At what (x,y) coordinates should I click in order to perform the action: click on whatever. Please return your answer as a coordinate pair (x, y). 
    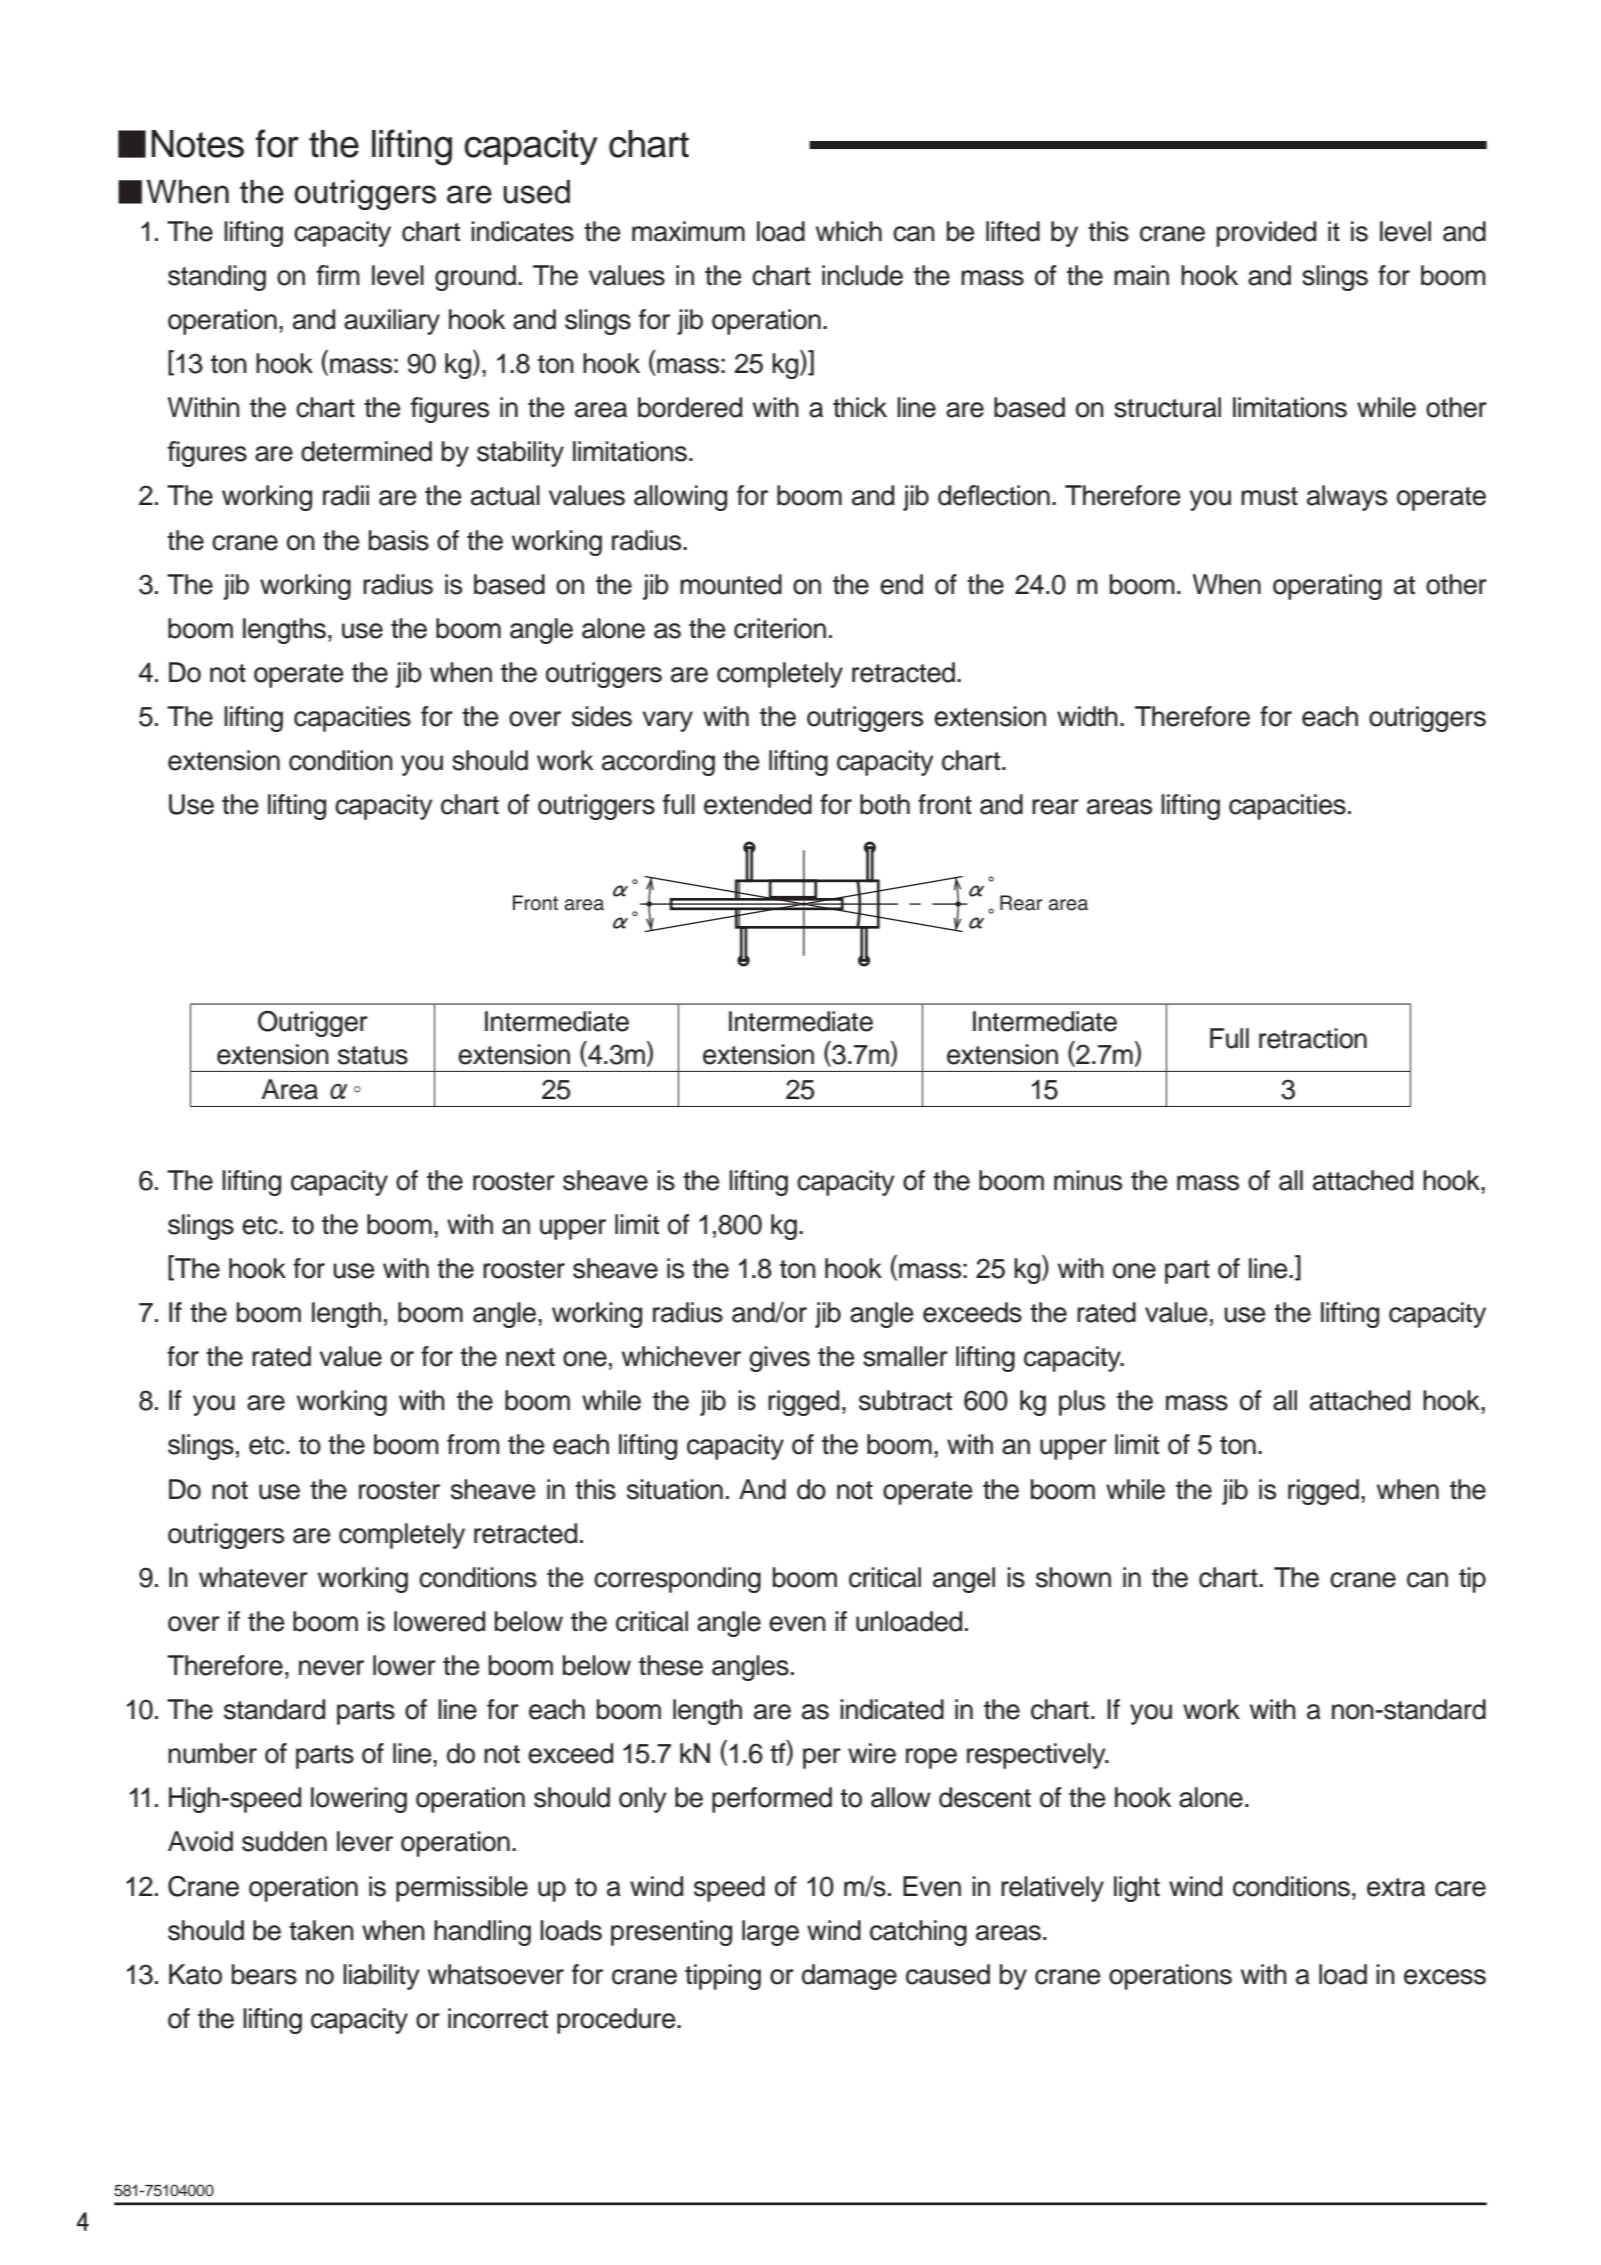
    Looking at the image, I should click on (253, 1577).
